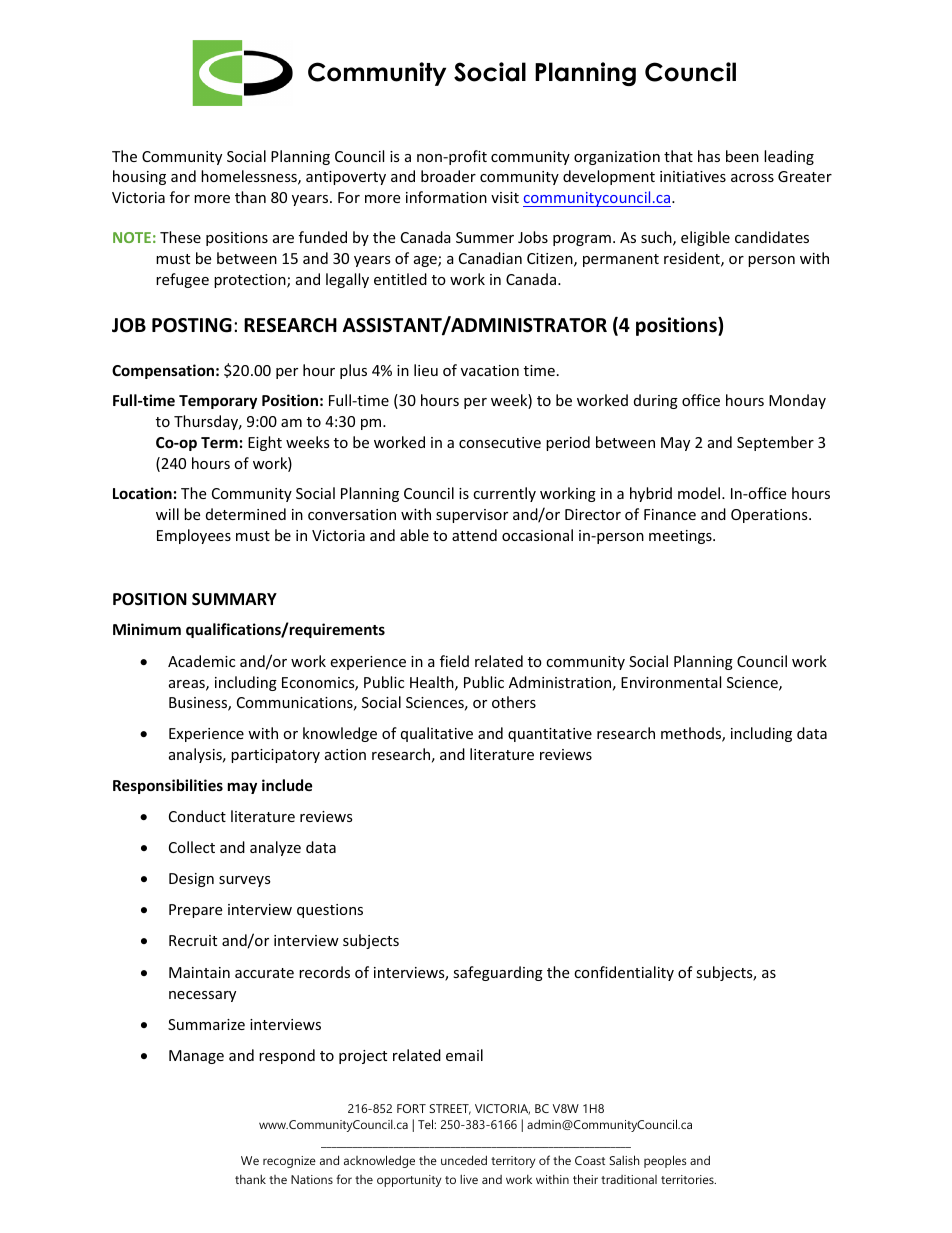 The height and width of the screenshot is (1233, 952). What do you see at coordinates (688, 1179) in the screenshot?
I see `territories` at bounding box center [688, 1179].
